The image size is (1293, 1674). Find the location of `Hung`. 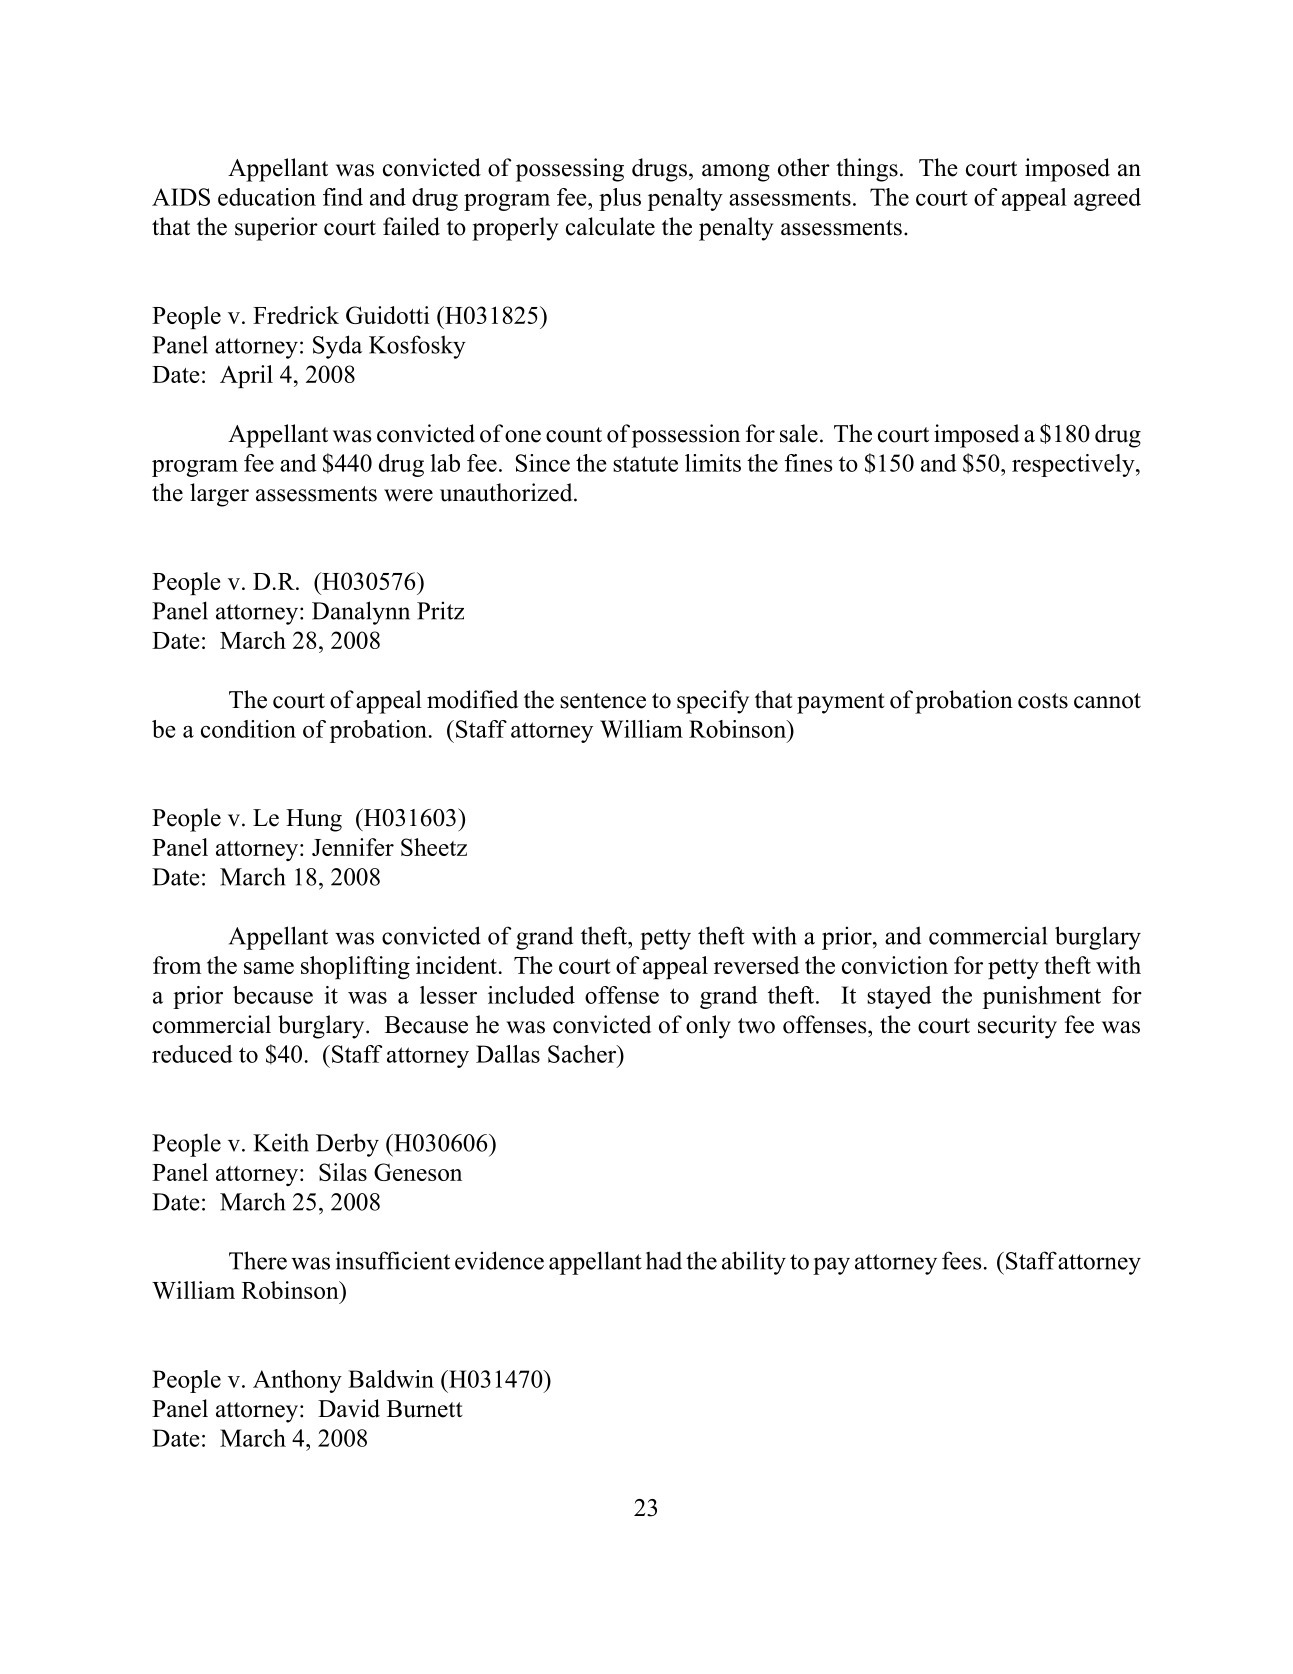

Hung is located at coordinates (314, 820).
